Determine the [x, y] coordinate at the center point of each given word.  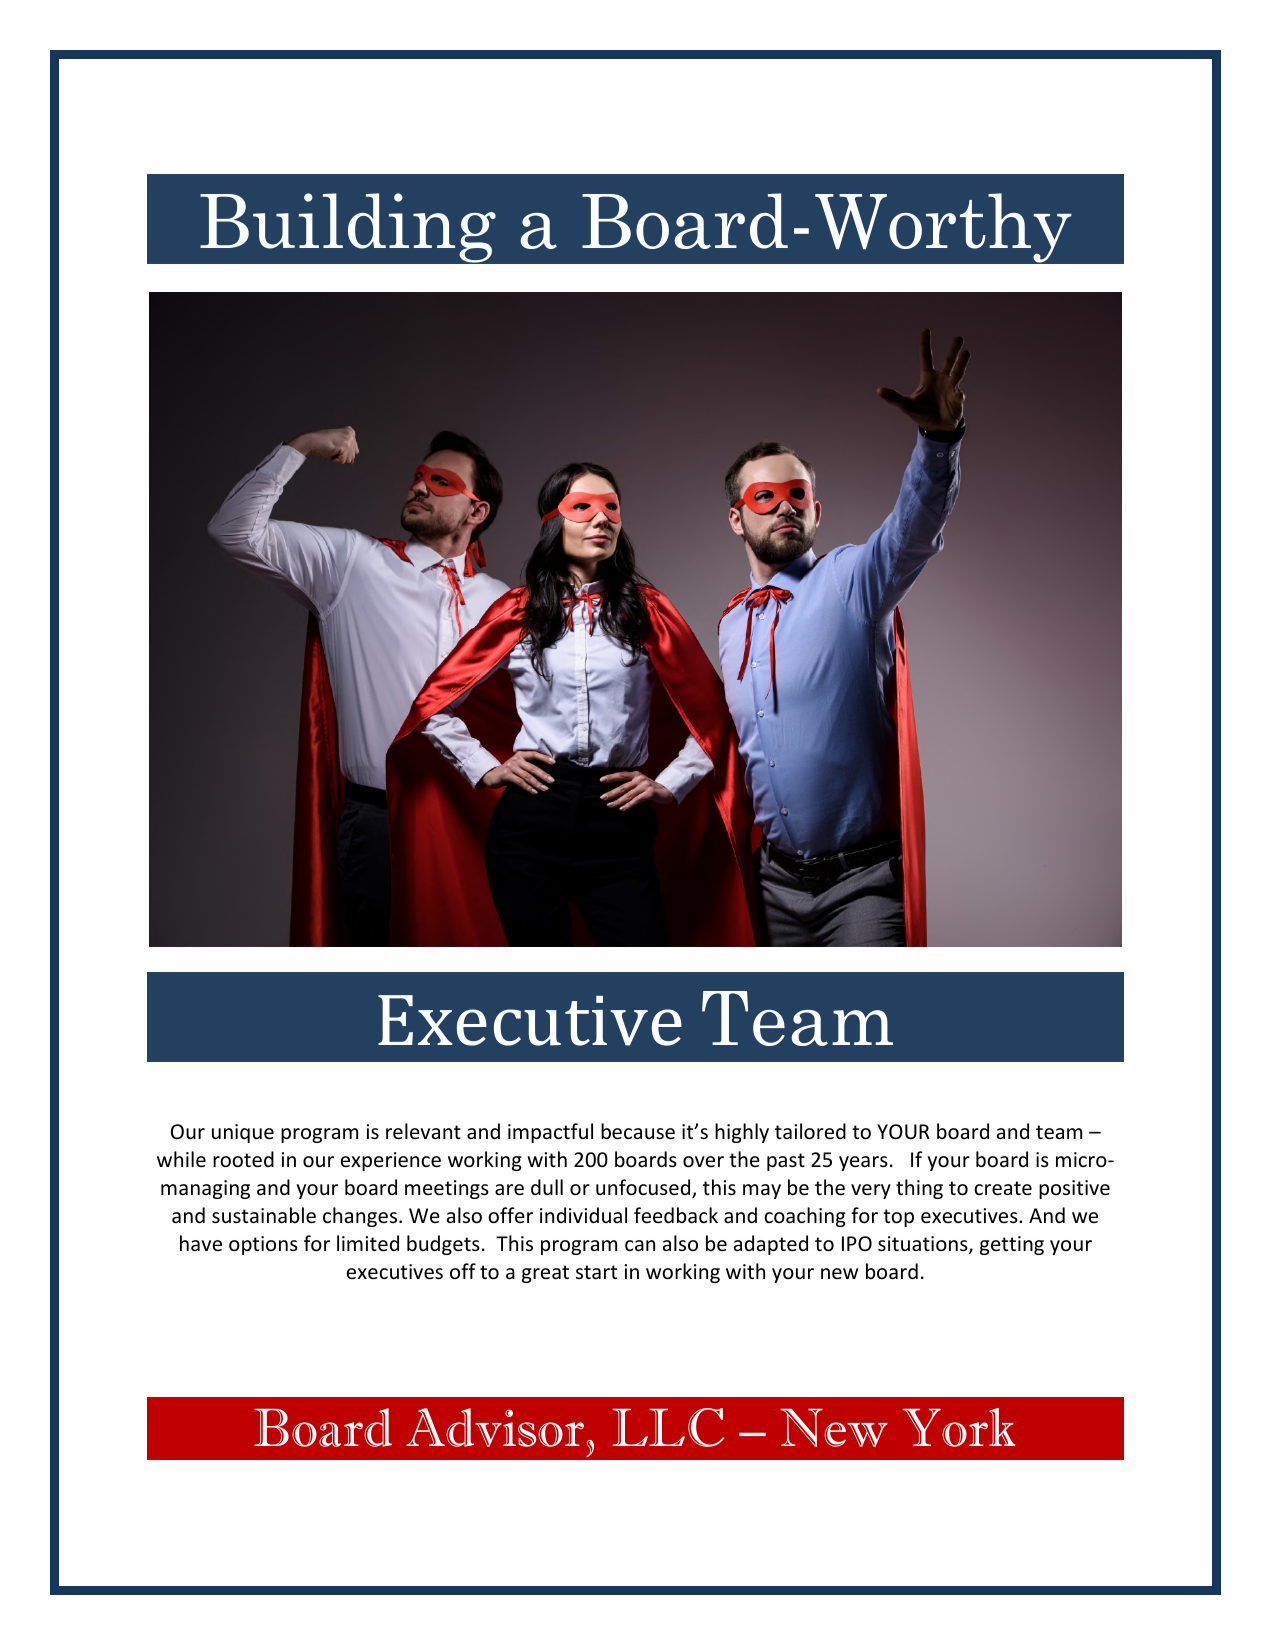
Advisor [495, 1427]
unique [243, 1133]
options [263, 1245]
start [596, 1272]
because [638, 1131]
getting [1012, 1245]
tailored [810, 1131]
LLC [668, 1427]
